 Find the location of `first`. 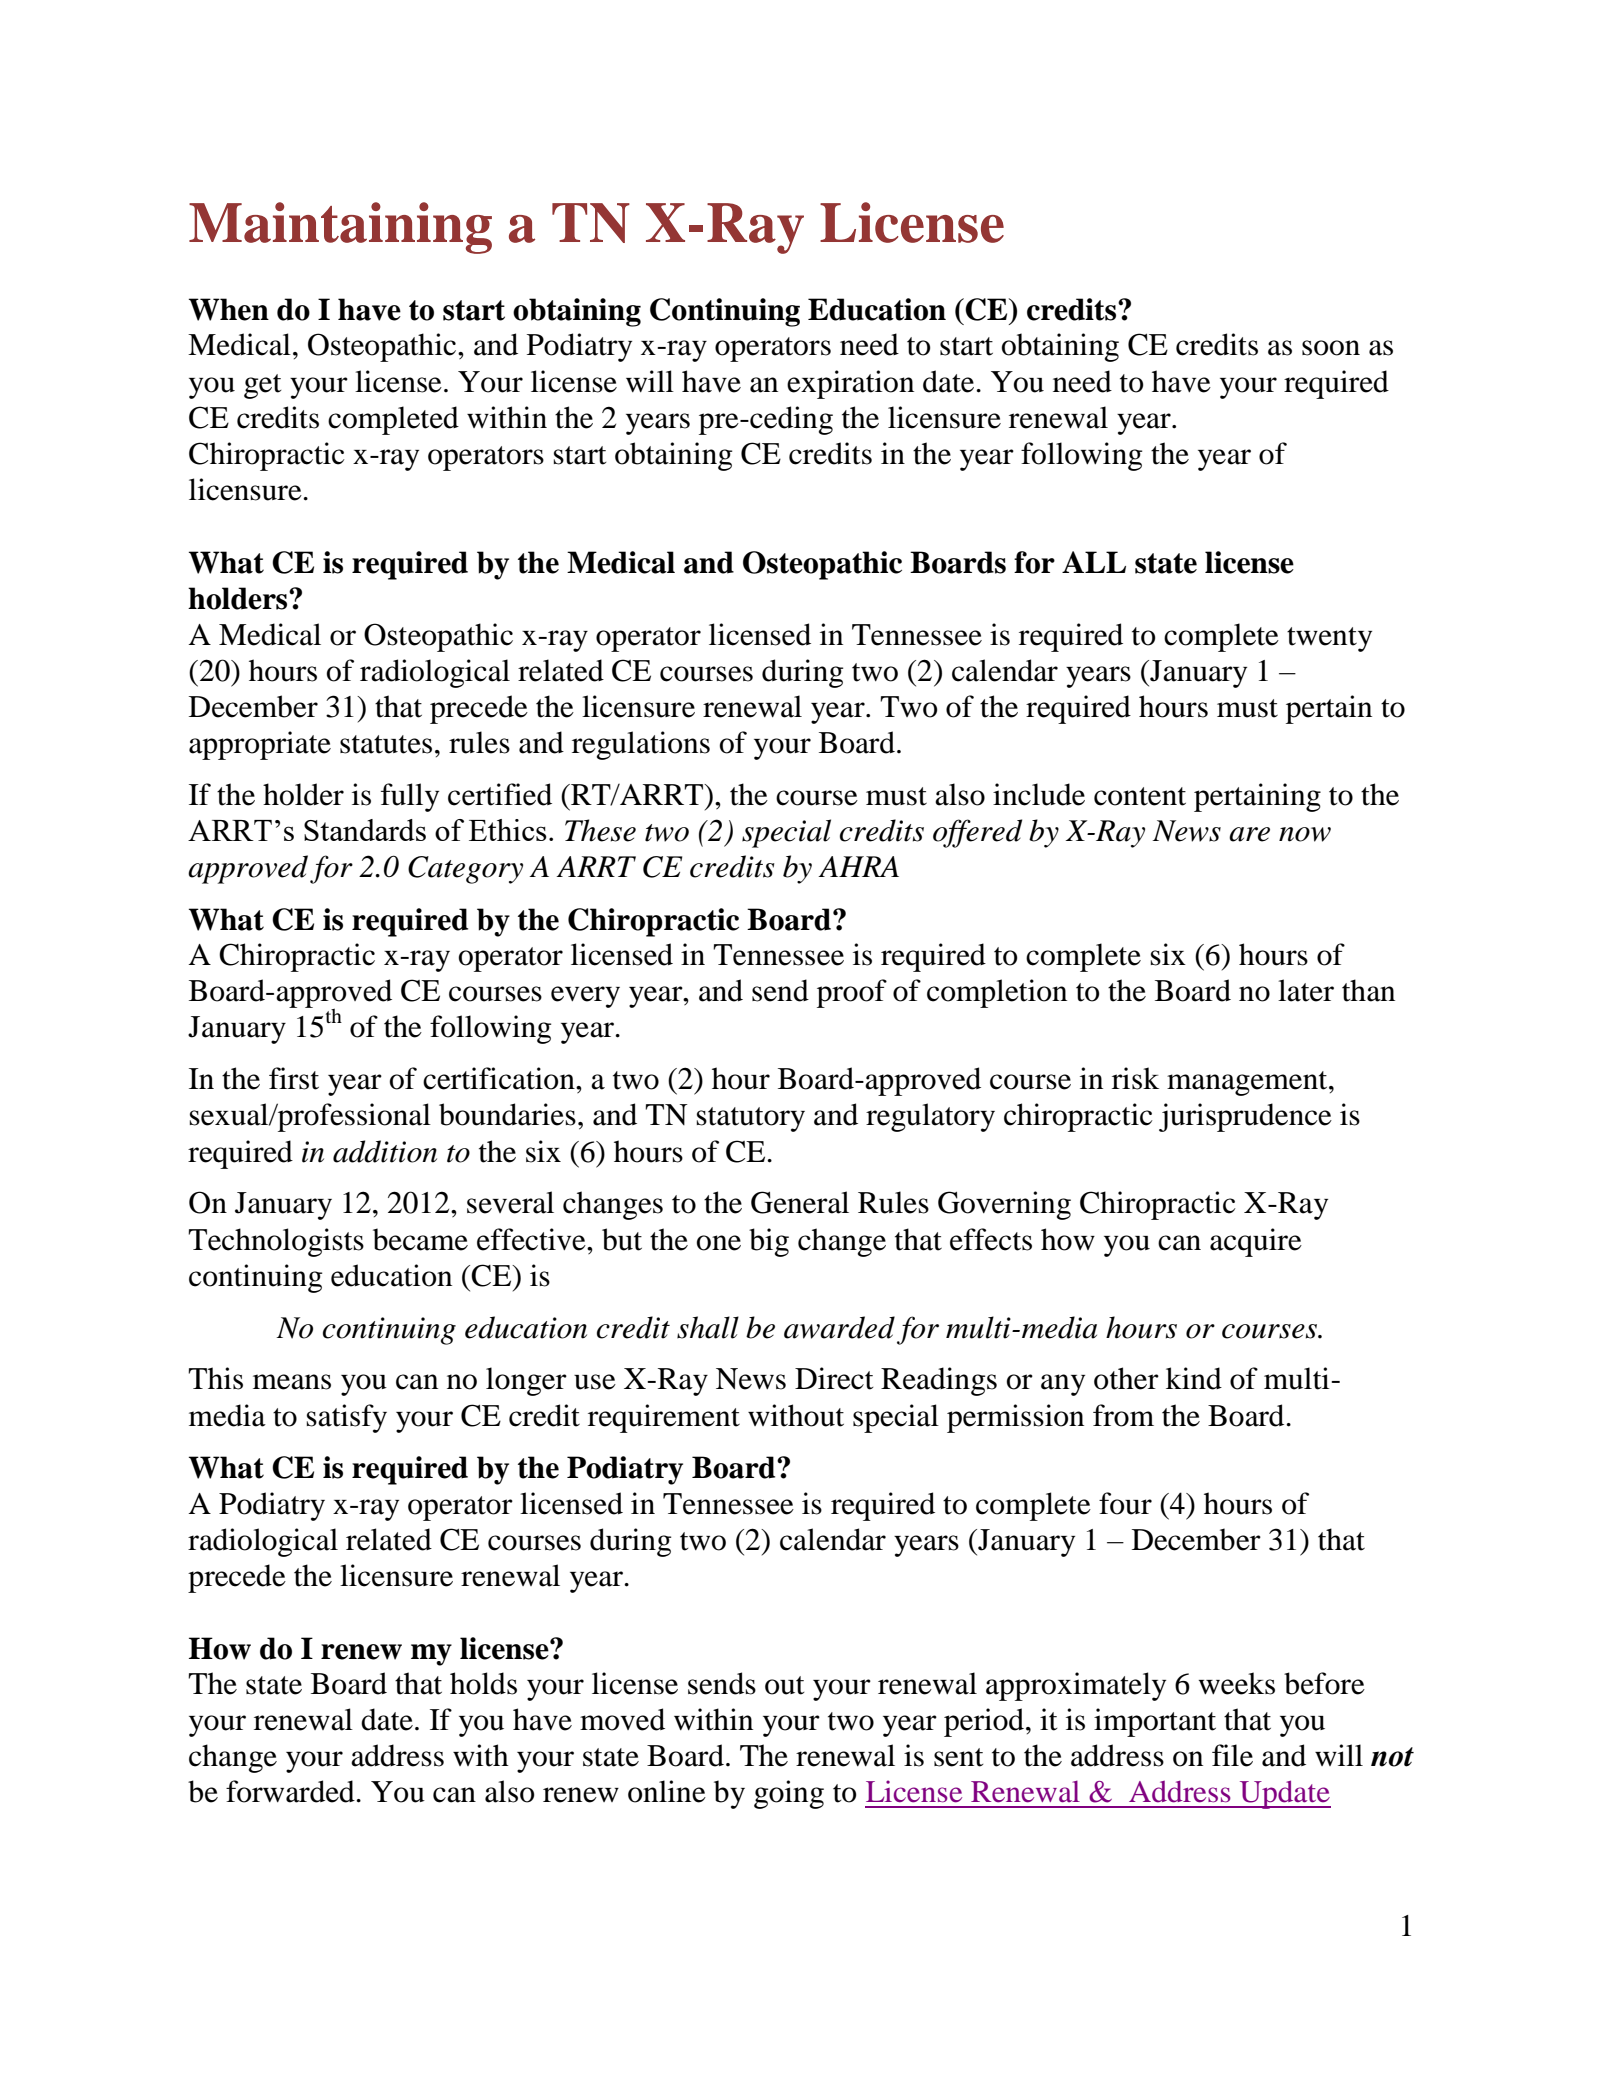

first is located at coordinates (294, 1078).
